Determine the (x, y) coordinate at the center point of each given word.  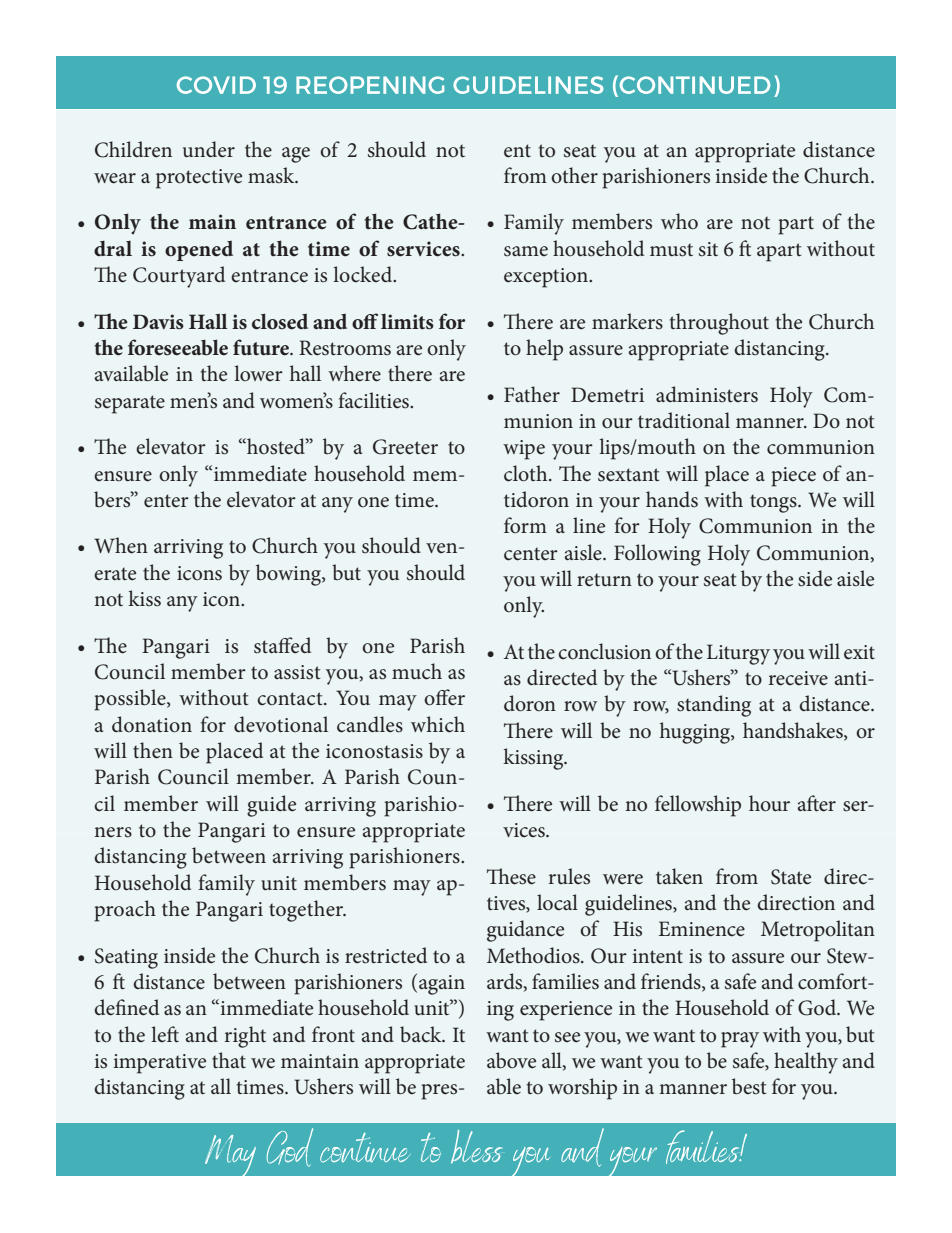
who (679, 221)
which (438, 724)
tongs (774, 504)
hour (769, 803)
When (121, 545)
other (574, 175)
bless (476, 1147)
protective (199, 179)
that (229, 1060)
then (153, 750)
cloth (527, 473)
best (749, 1086)
